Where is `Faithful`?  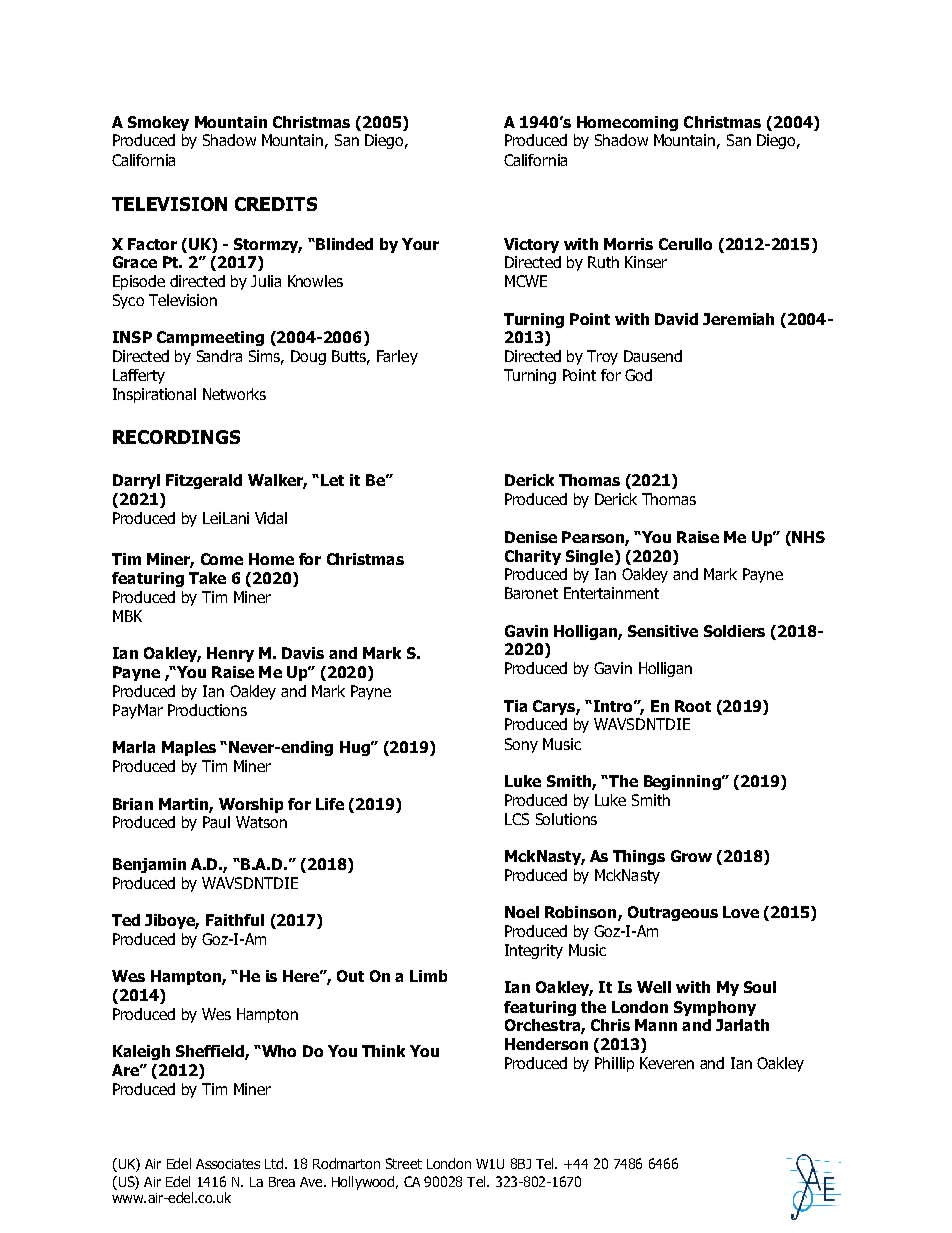
Faithful is located at coordinates (235, 920).
